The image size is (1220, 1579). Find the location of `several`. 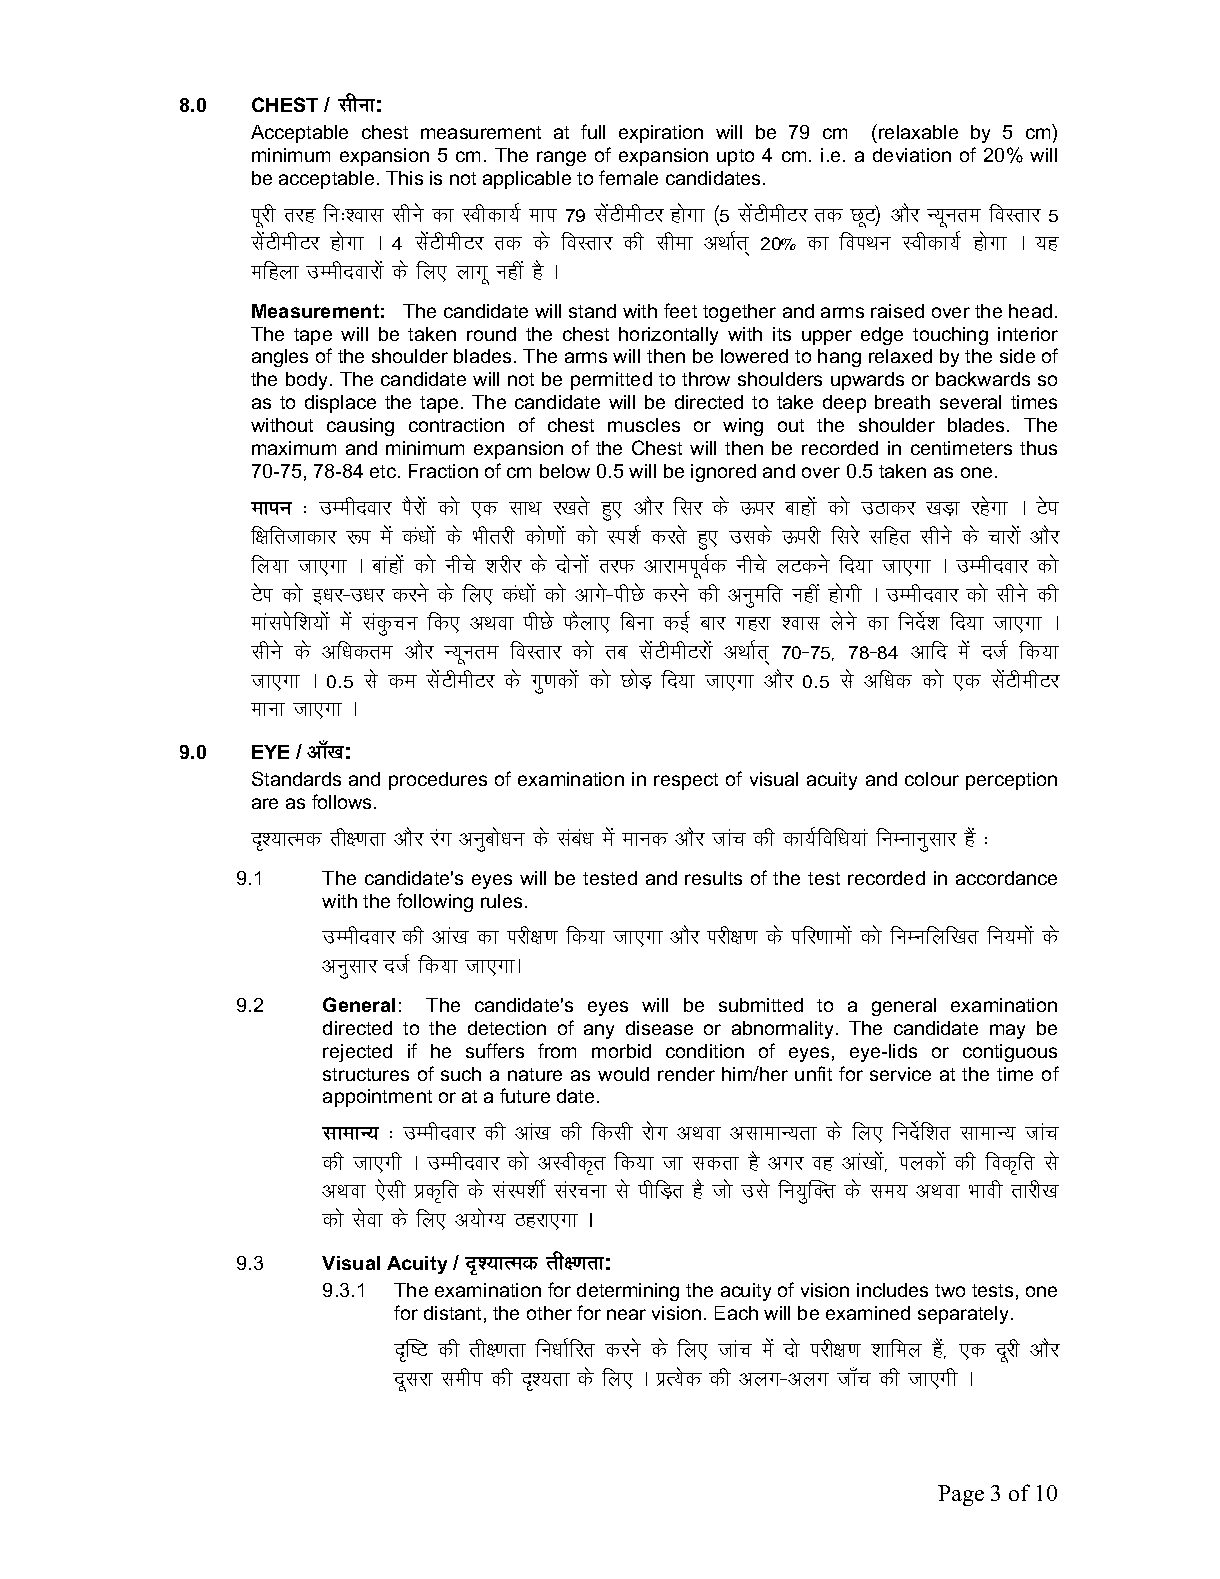

several is located at coordinates (970, 402).
